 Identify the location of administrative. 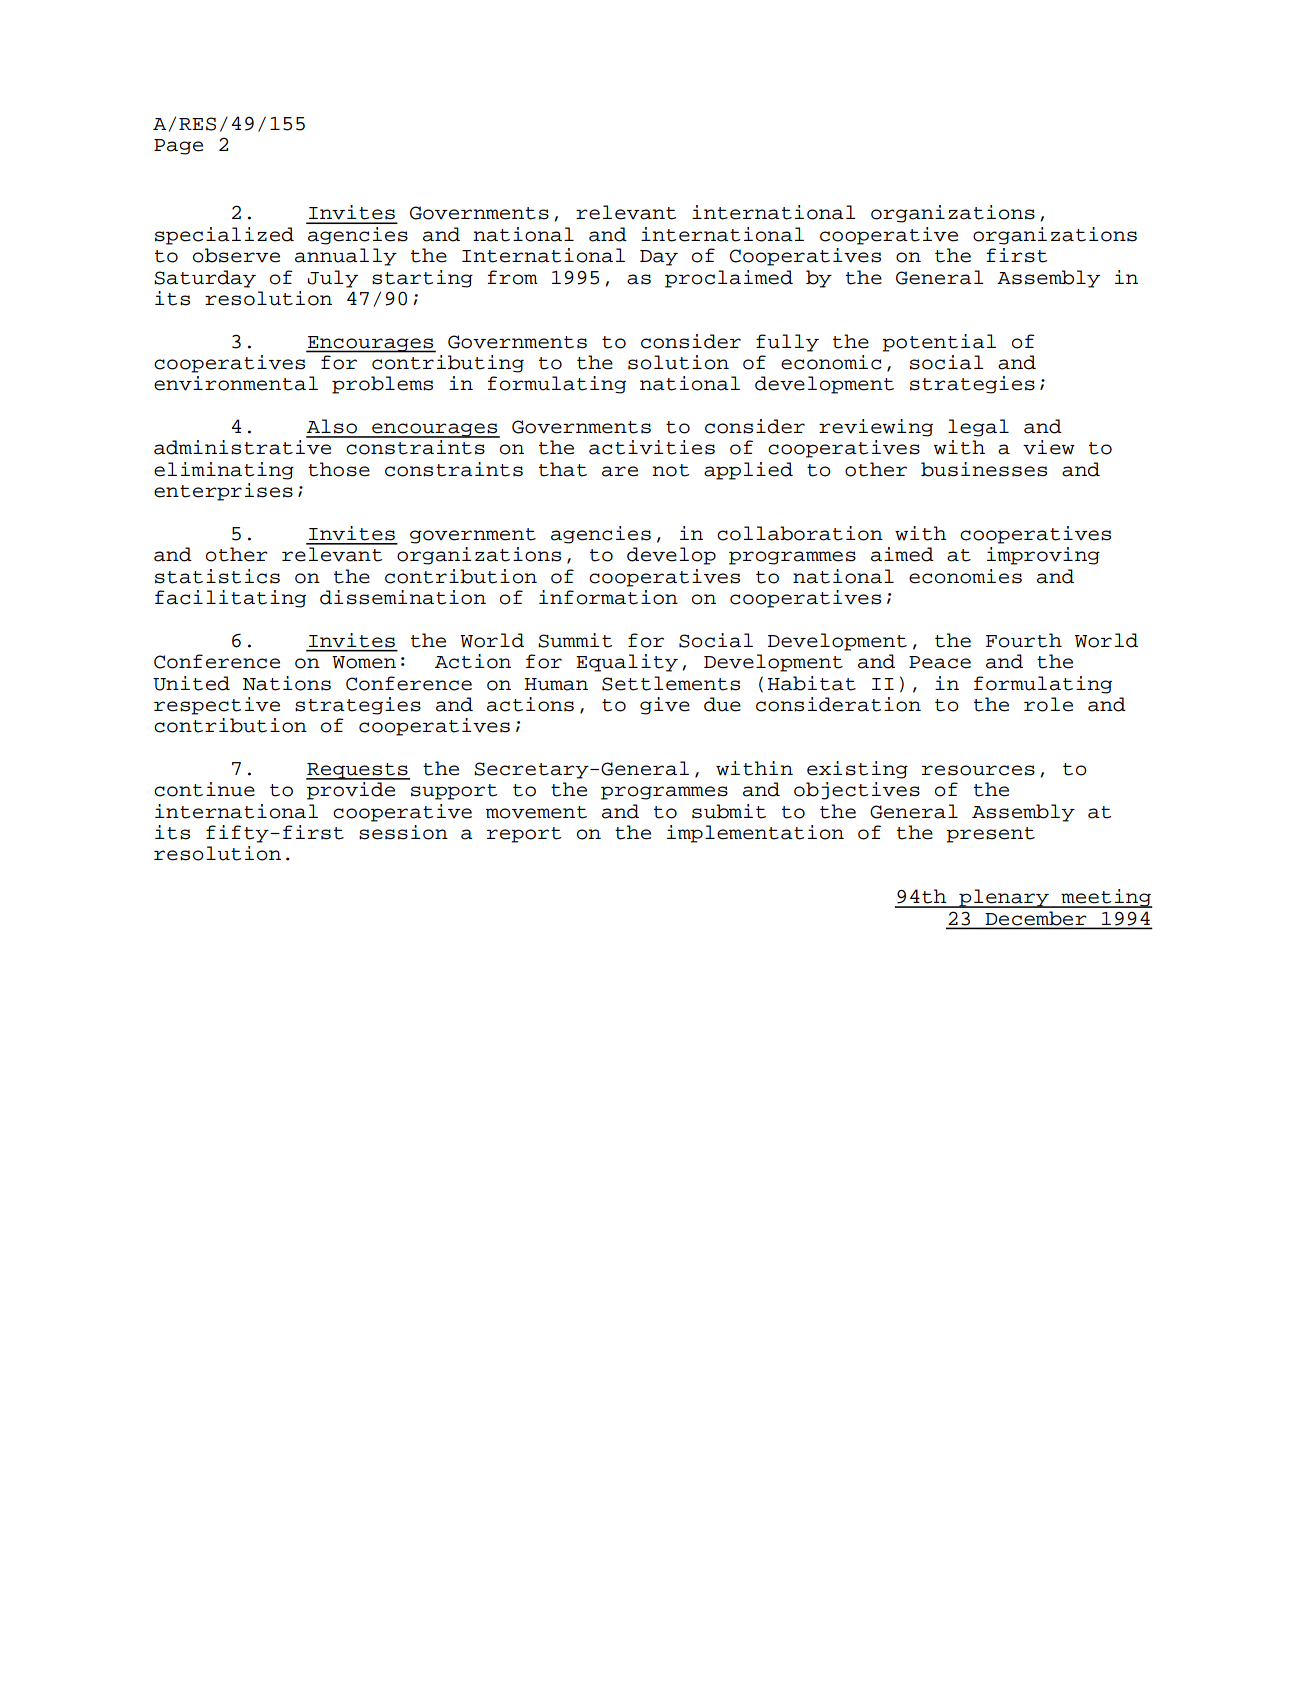
(242, 447).
